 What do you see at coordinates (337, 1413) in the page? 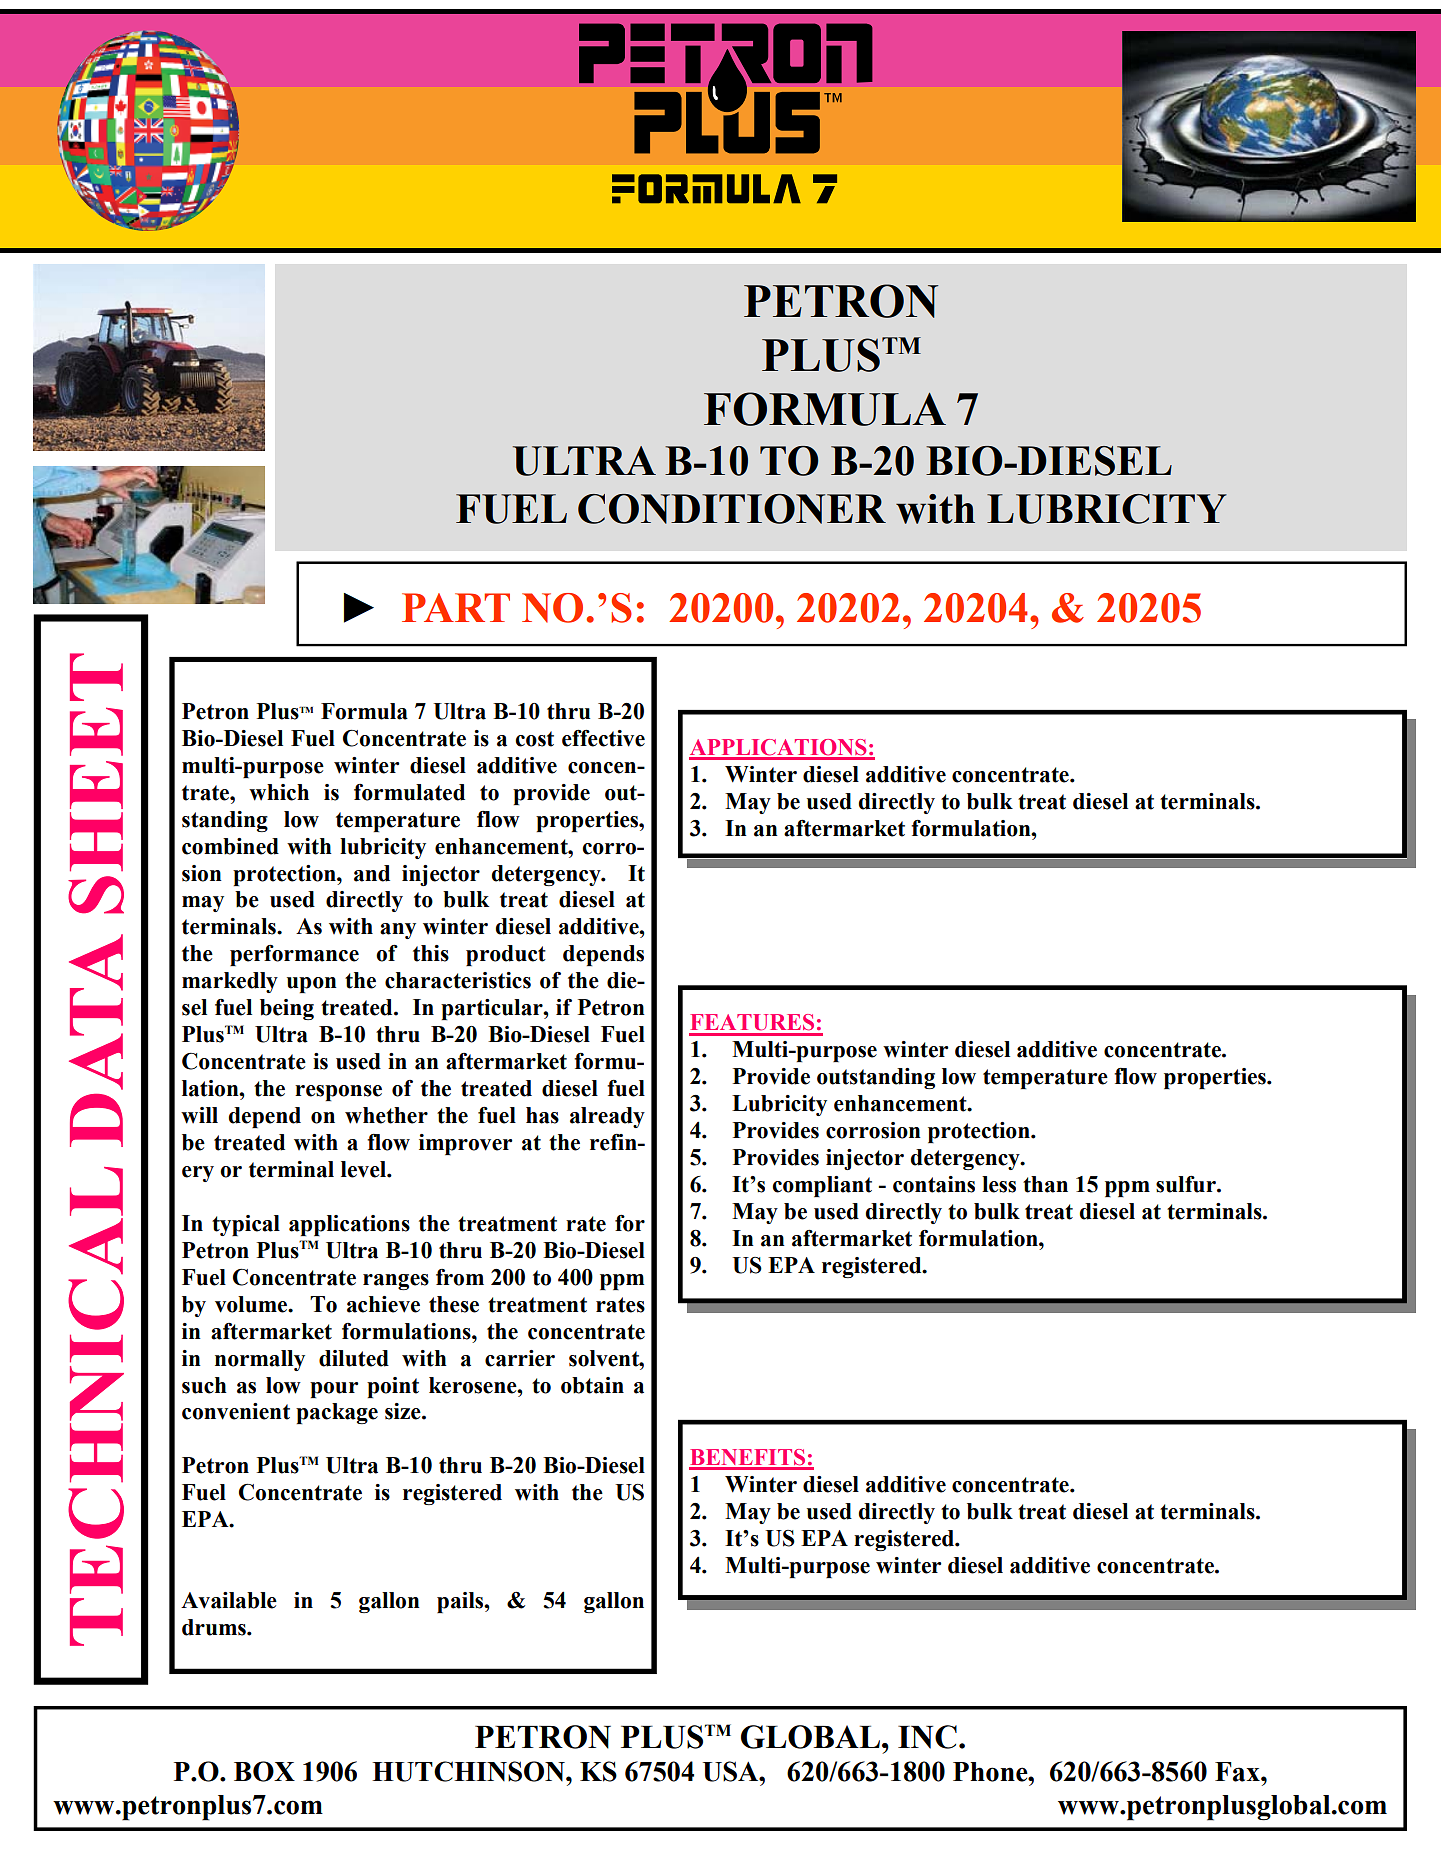
I see `package` at bounding box center [337, 1413].
